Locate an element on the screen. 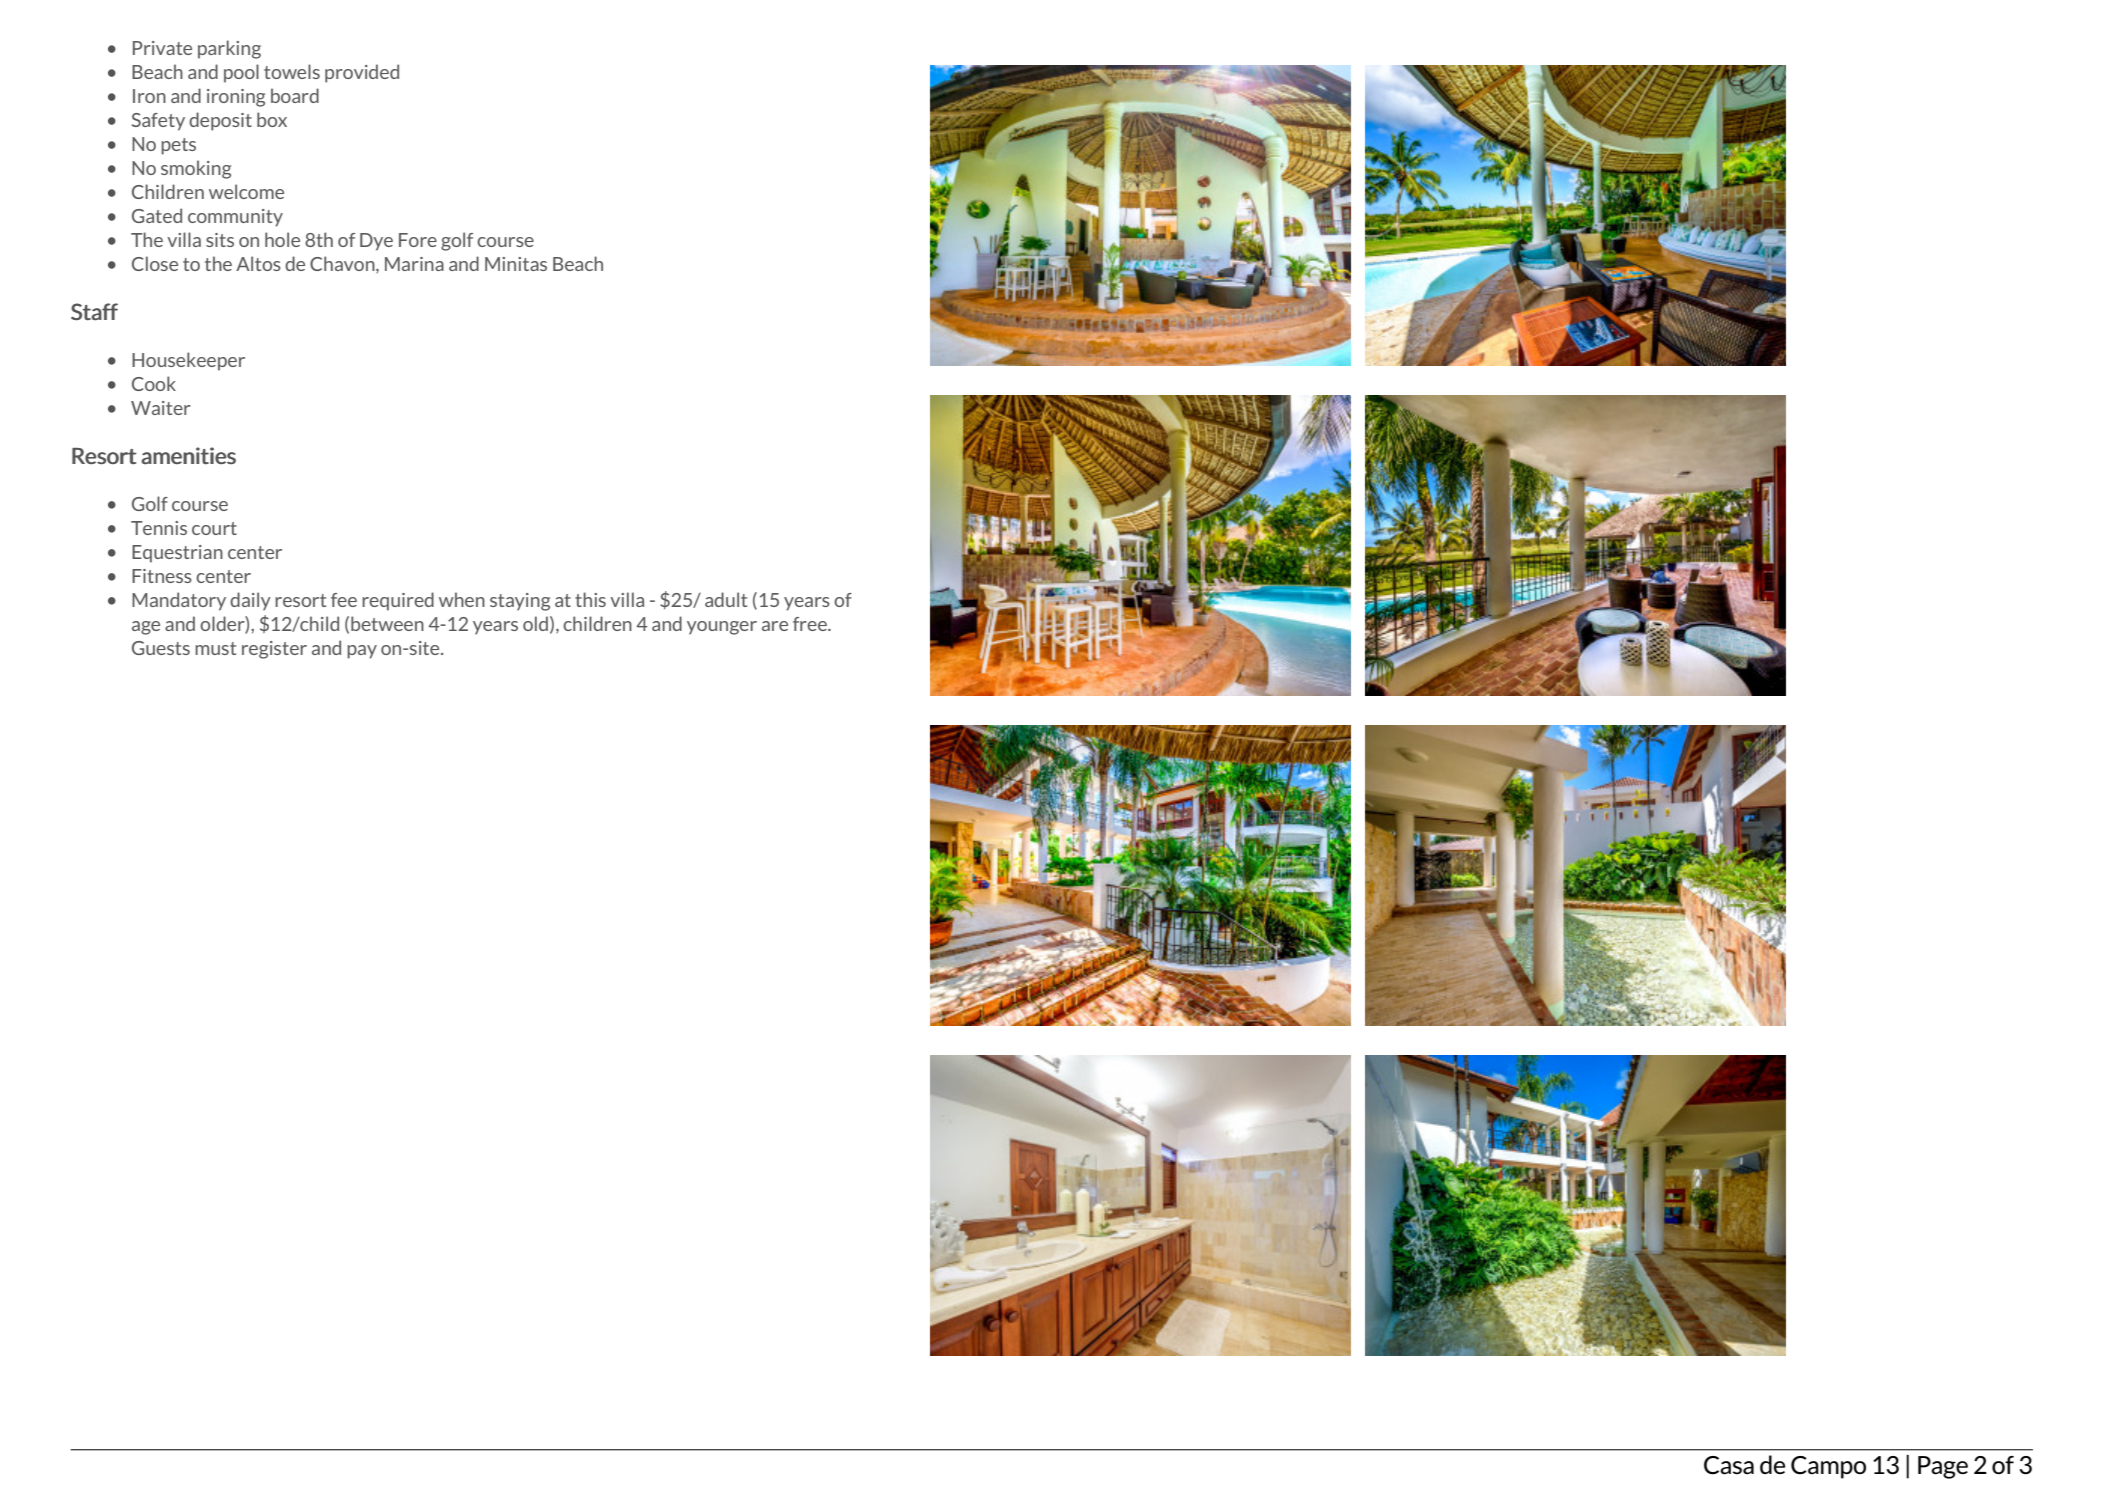  Fore is located at coordinates (418, 240).
